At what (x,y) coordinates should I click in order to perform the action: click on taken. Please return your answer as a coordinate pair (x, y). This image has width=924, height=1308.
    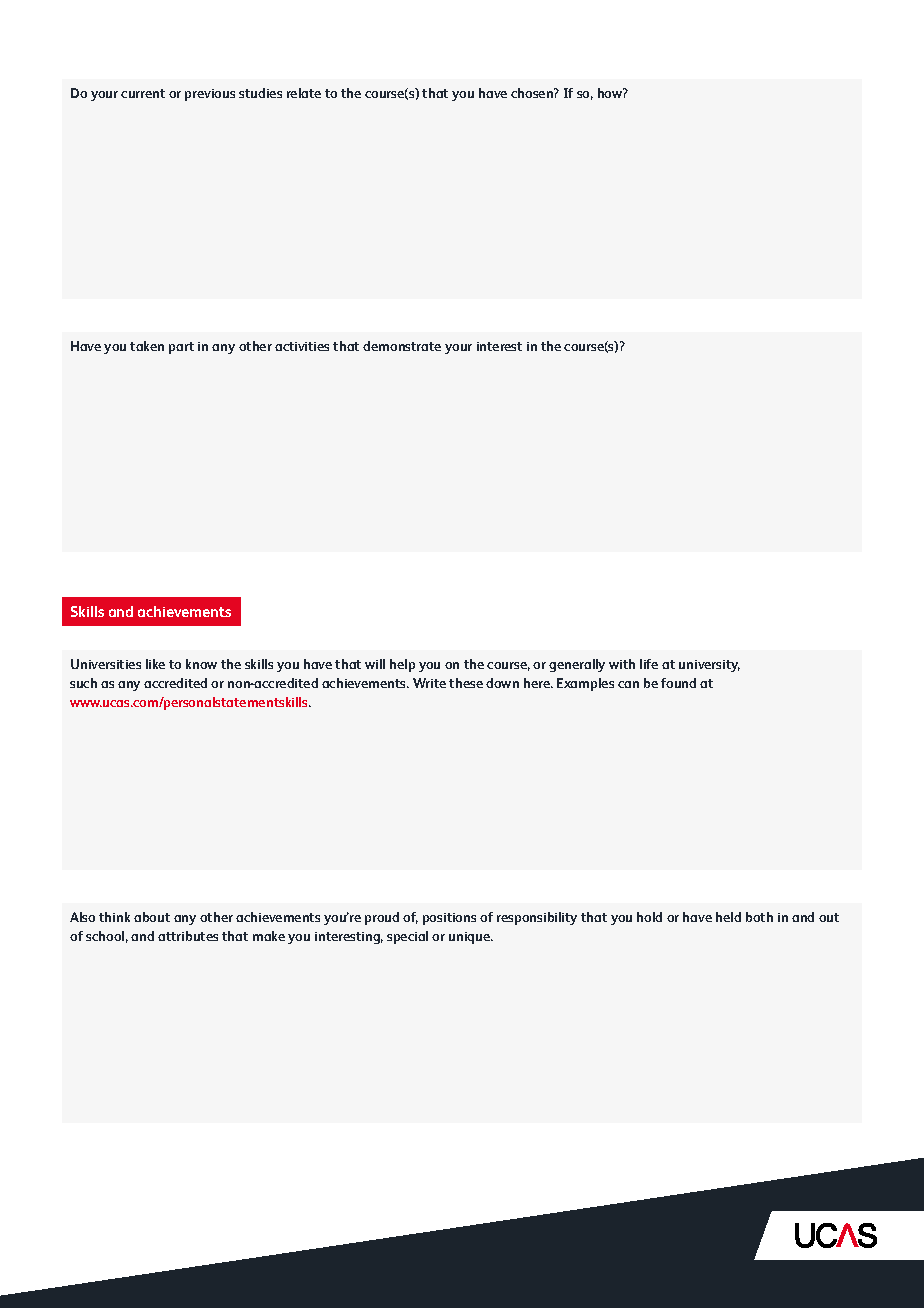
    Looking at the image, I should click on (147, 346).
